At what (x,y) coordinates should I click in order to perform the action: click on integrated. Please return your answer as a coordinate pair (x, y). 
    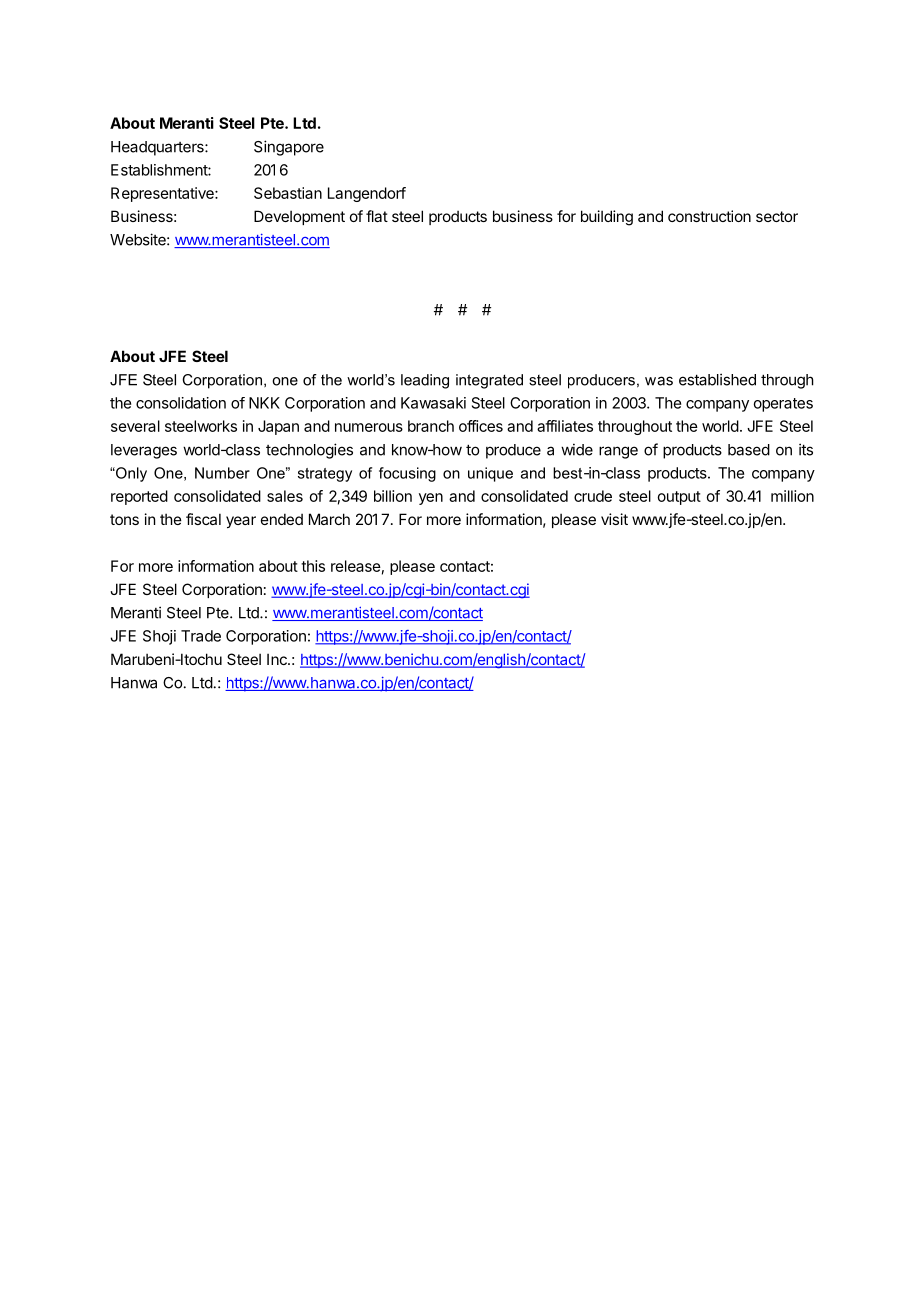
    Looking at the image, I should click on (489, 381).
